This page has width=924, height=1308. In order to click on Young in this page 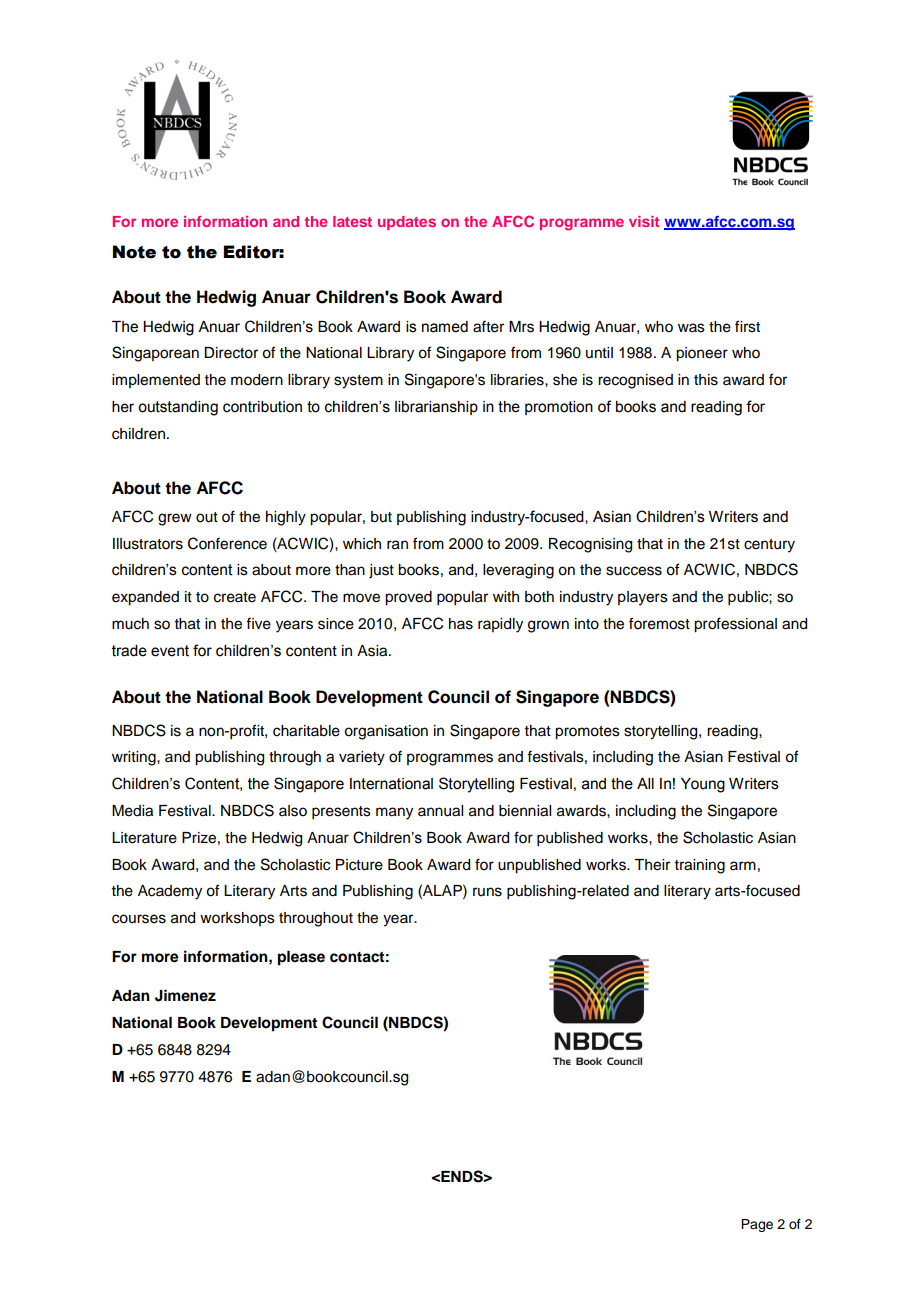, I will do `click(703, 785)`.
